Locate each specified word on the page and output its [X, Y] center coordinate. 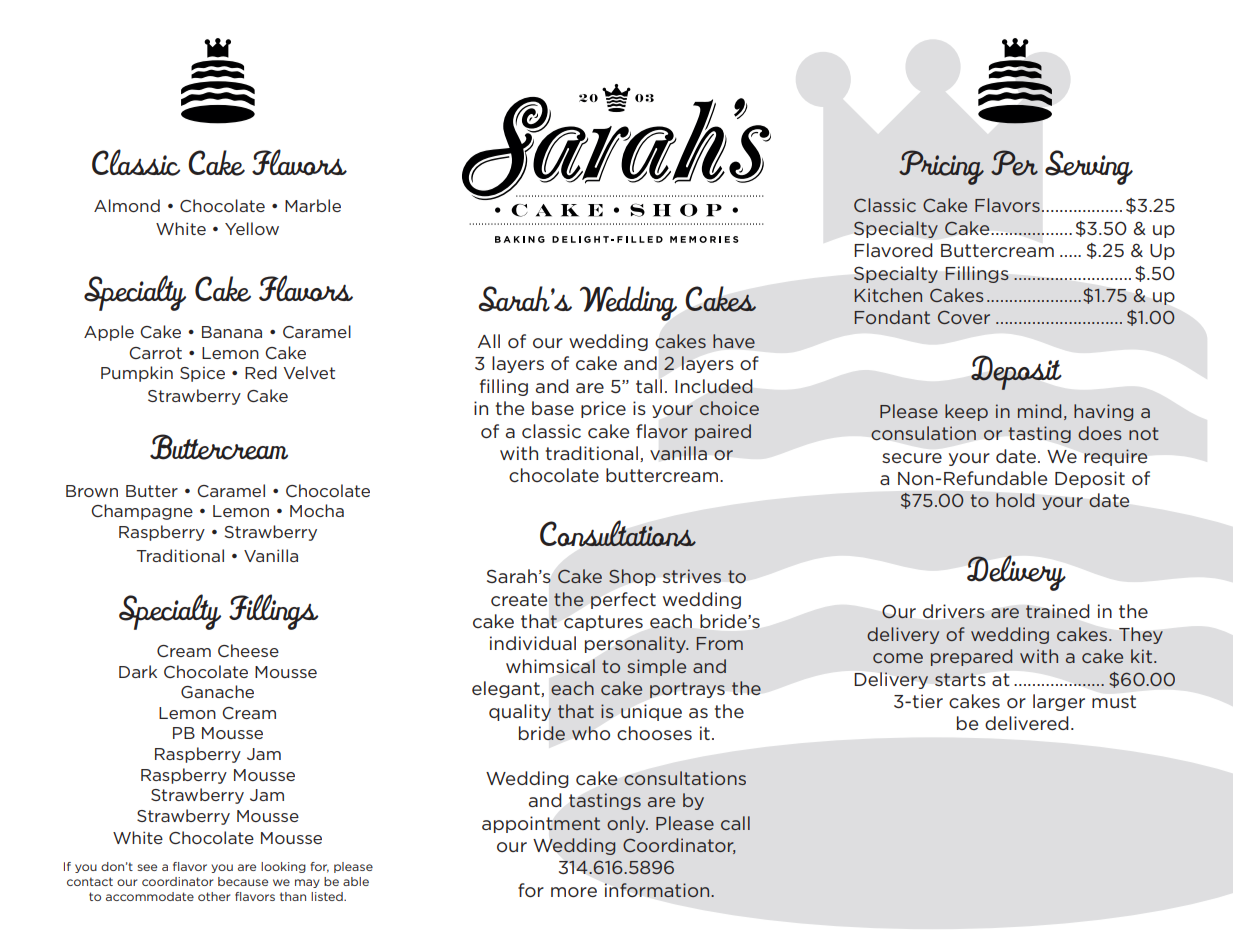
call [735, 823]
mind [1039, 411]
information [658, 890]
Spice [202, 374]
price [603, 409]
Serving [1089, 167]
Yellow [252, 228]
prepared [971, 657]
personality [636, 644]
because [243, 881]
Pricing [941, 167]
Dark [138, 671]
